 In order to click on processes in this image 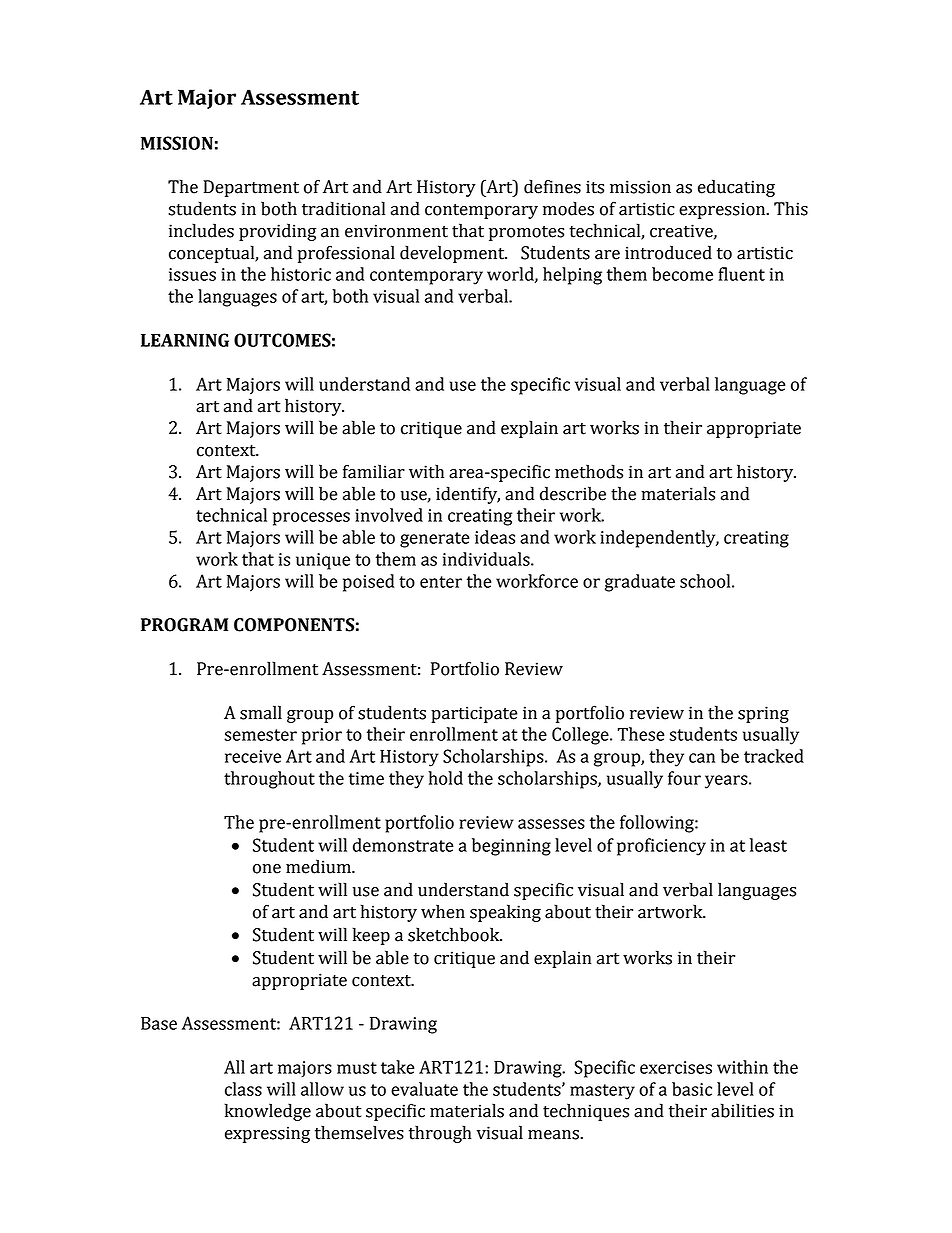, I will do `click(311, 519)`.
